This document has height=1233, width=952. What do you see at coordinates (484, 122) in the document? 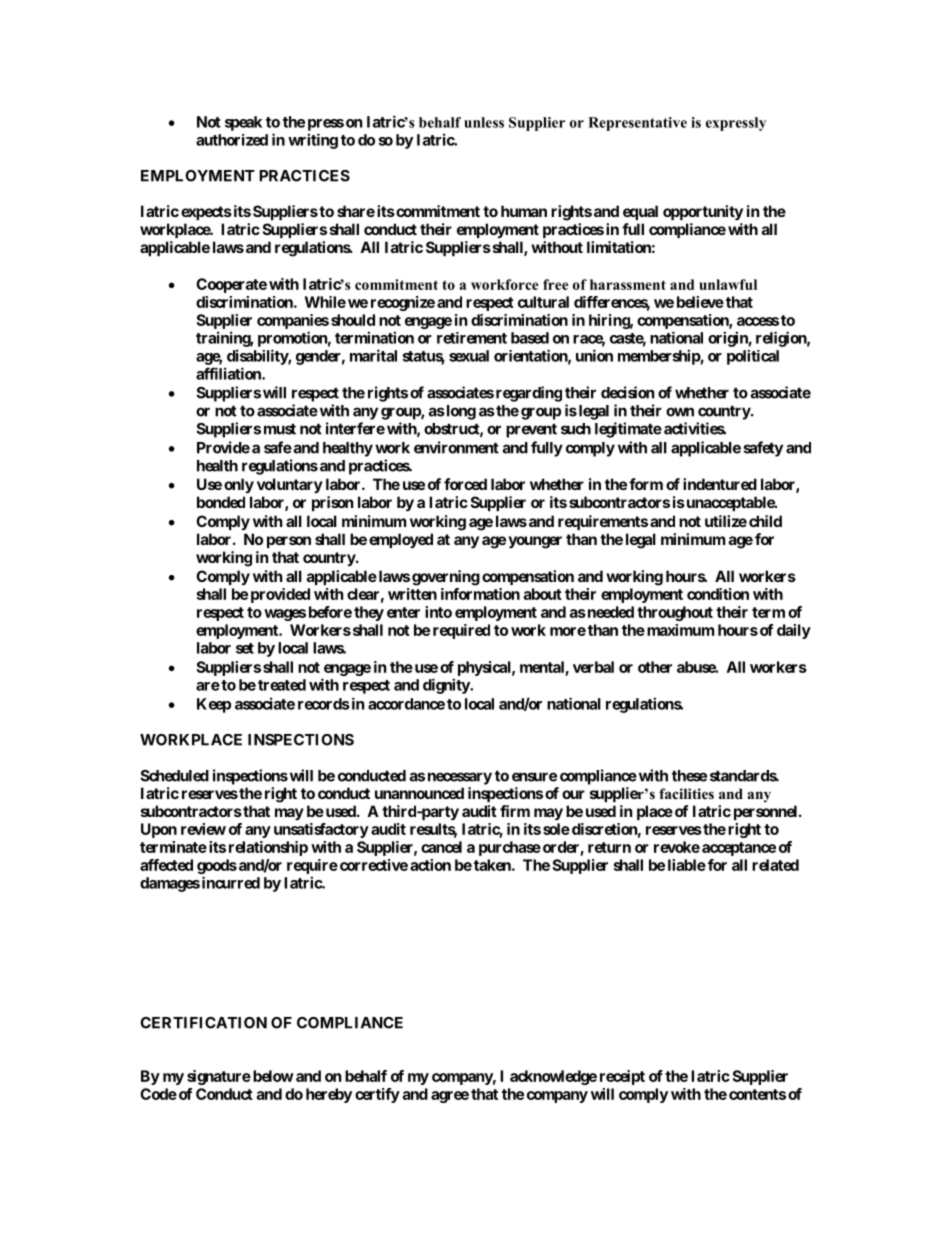
I see `unless` at bounding box center [484, 122].
